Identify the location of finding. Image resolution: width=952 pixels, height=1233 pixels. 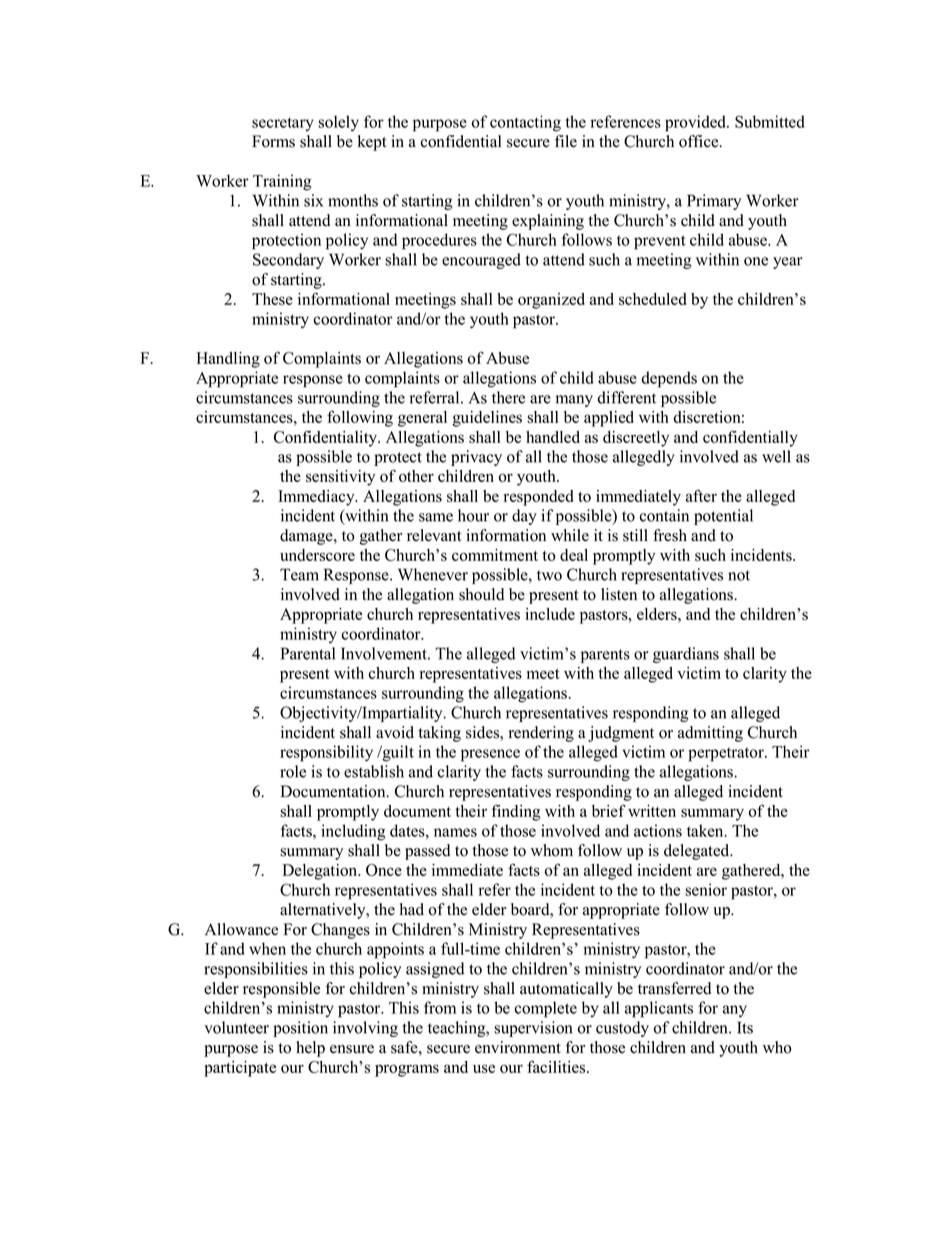
(516, 812).
